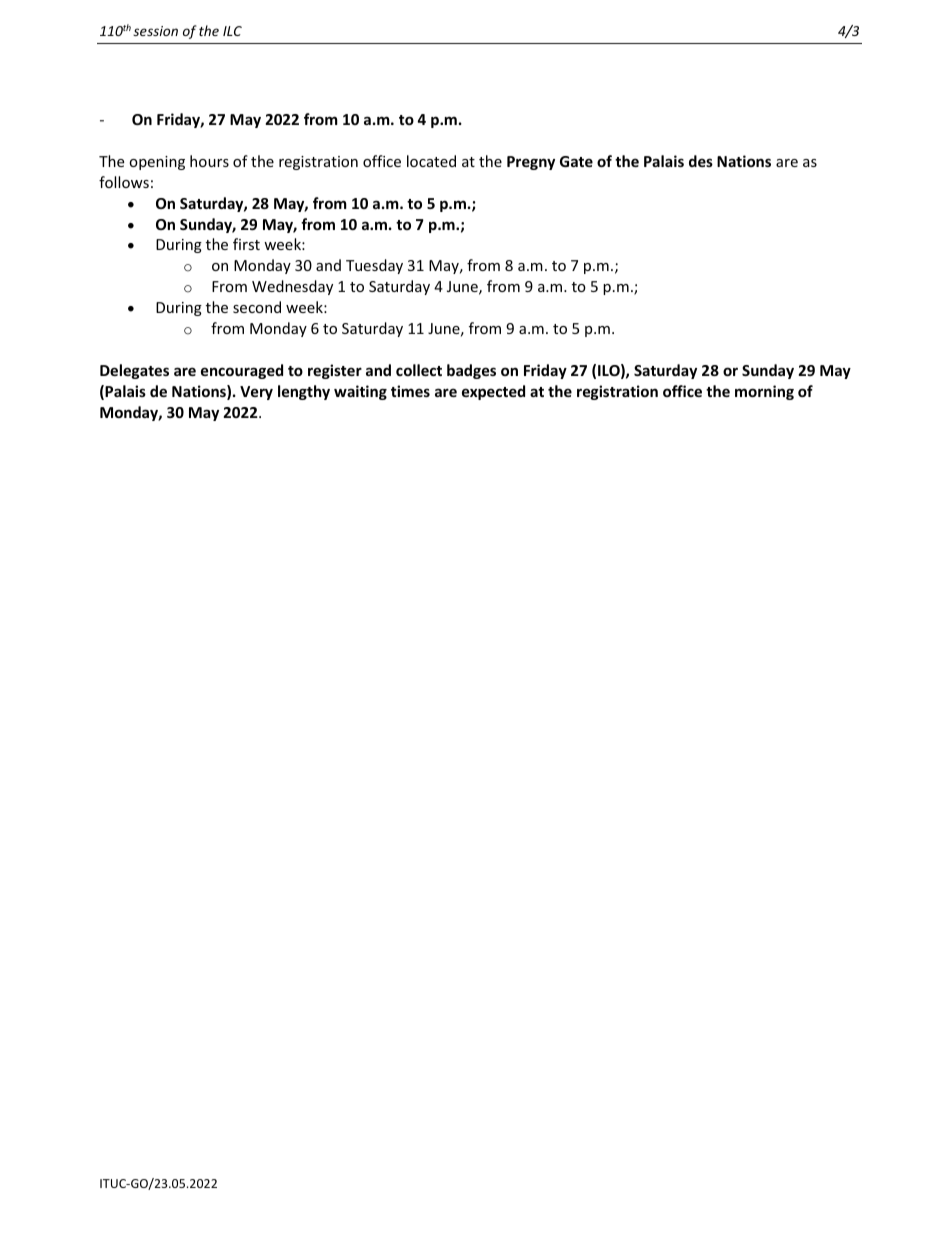 Image resolution: width=952 pixels, height=1233 pixels. Describe the element at coordinates (292, 287) in the document. I see `Wednesday` at that location.
